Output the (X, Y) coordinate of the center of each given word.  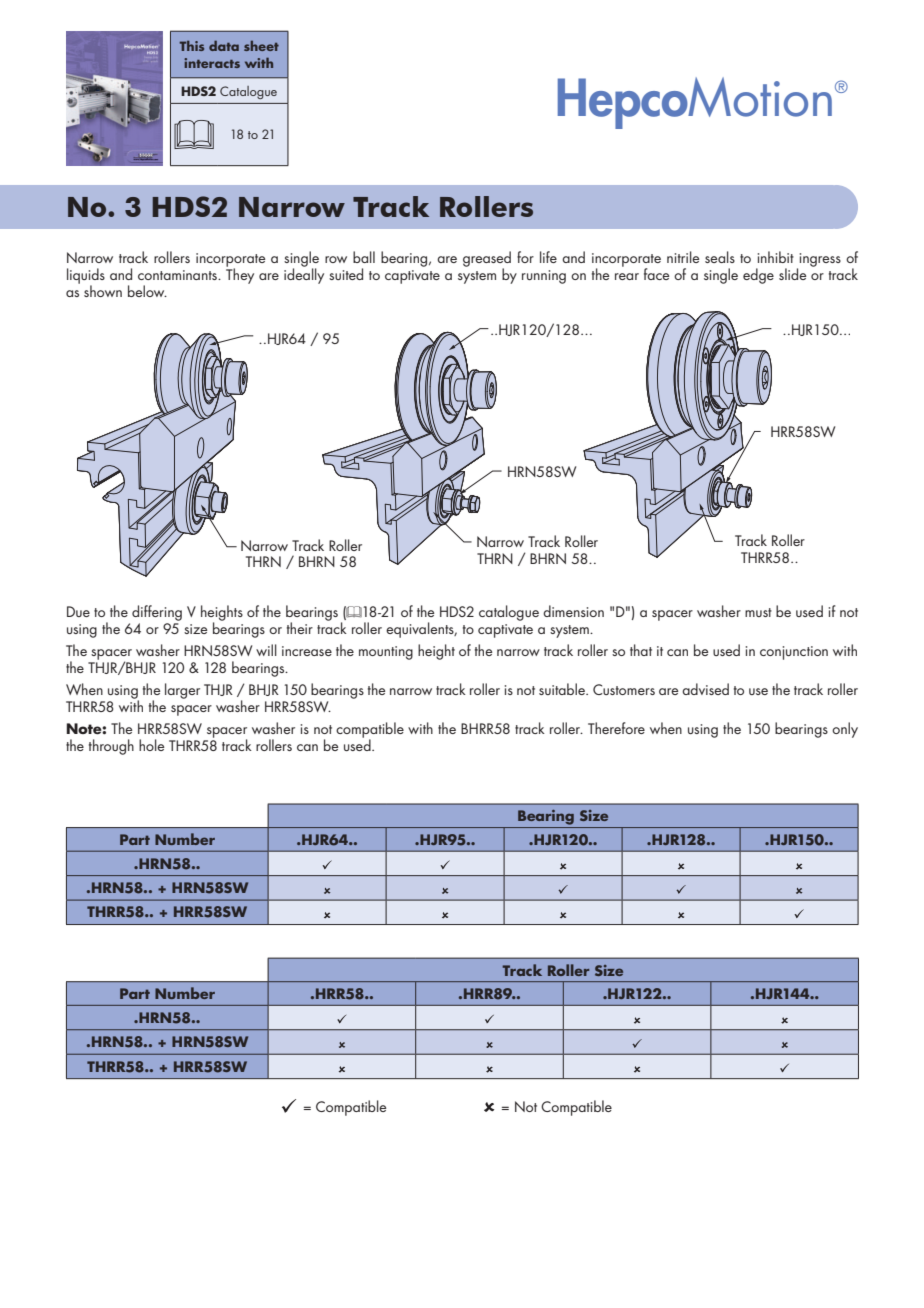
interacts (212, 63)
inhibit (776, 257)
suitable (563, 689)
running (544, 277)
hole (151, 745)
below (147, 291)
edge (758, 276)
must (758, 612)
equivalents (421, 630)
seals (720, 257)
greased (487, 260)
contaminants (178, 275)
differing (157, 613)
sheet (261, 46)
